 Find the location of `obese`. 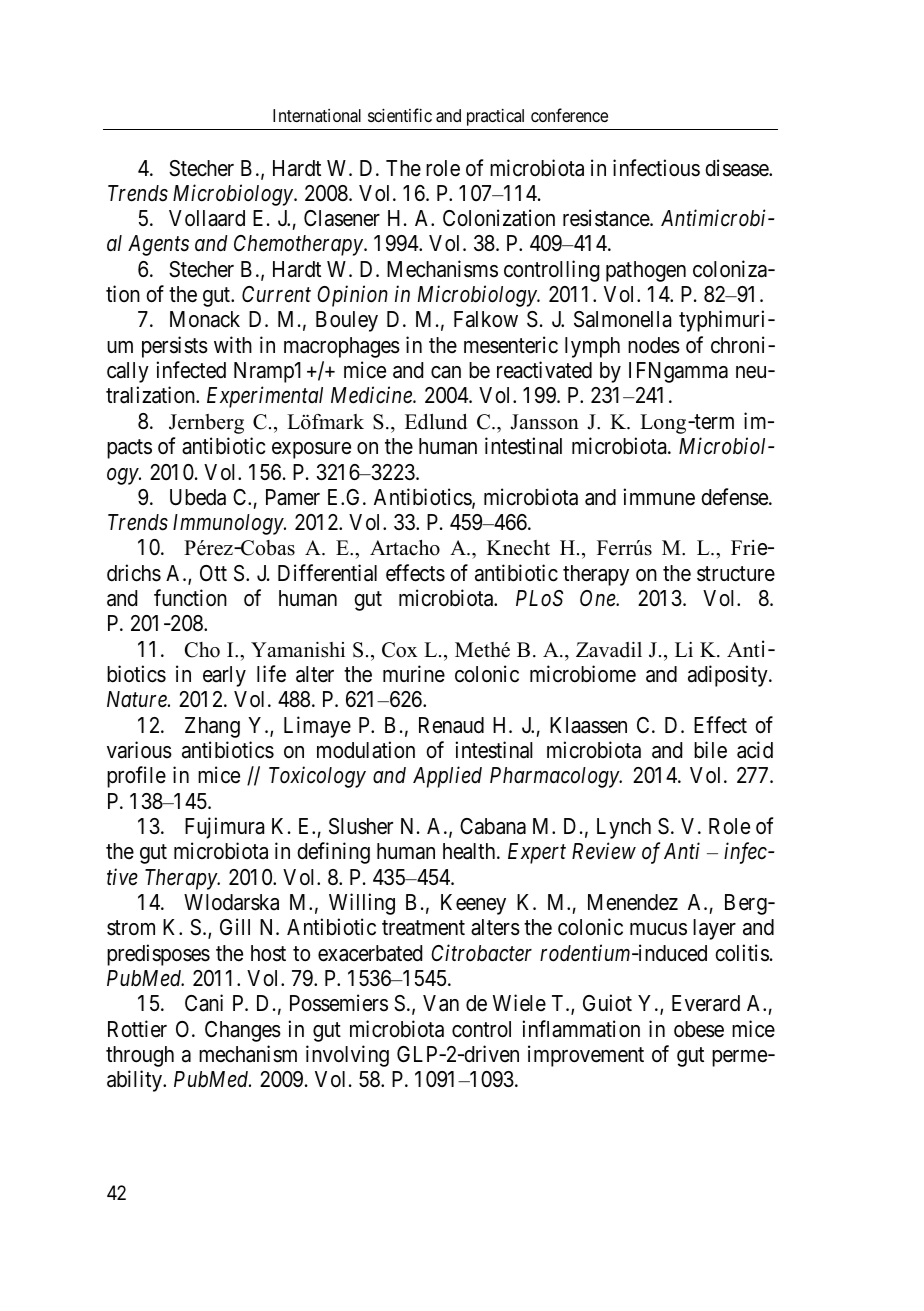

obese is located at coordinates (699, 1029).
